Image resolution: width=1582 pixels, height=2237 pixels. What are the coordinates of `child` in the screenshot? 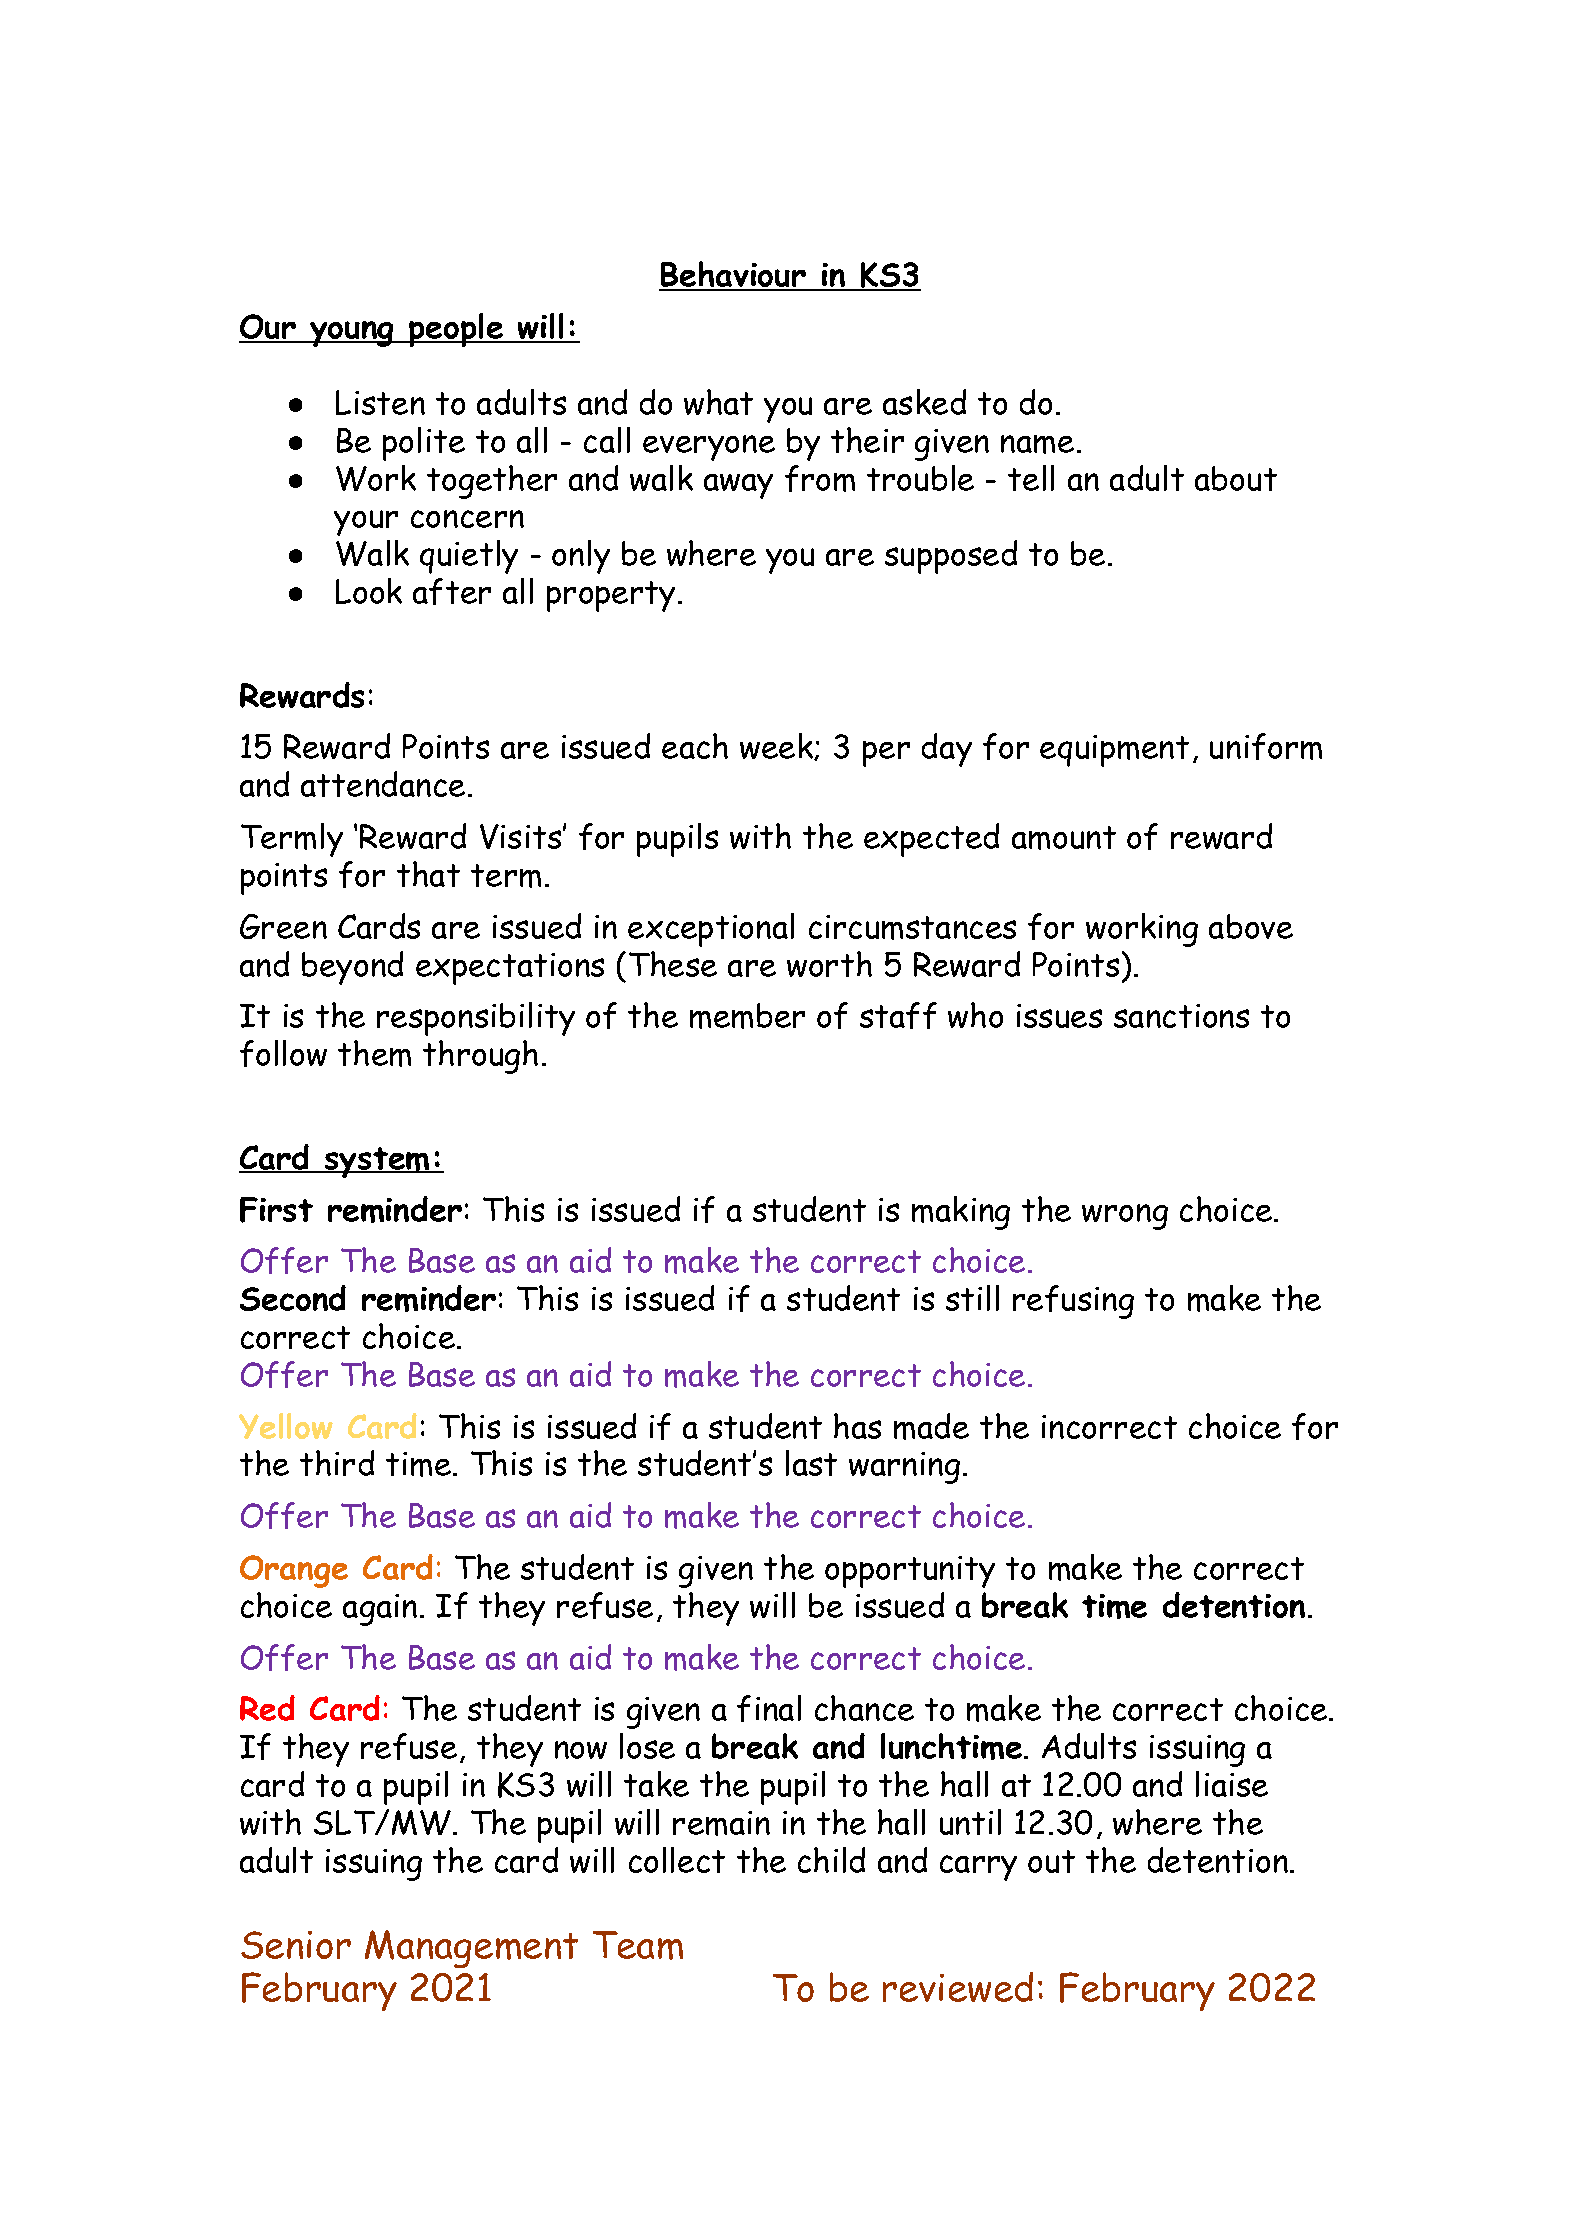 It's located at (831, 1860).
